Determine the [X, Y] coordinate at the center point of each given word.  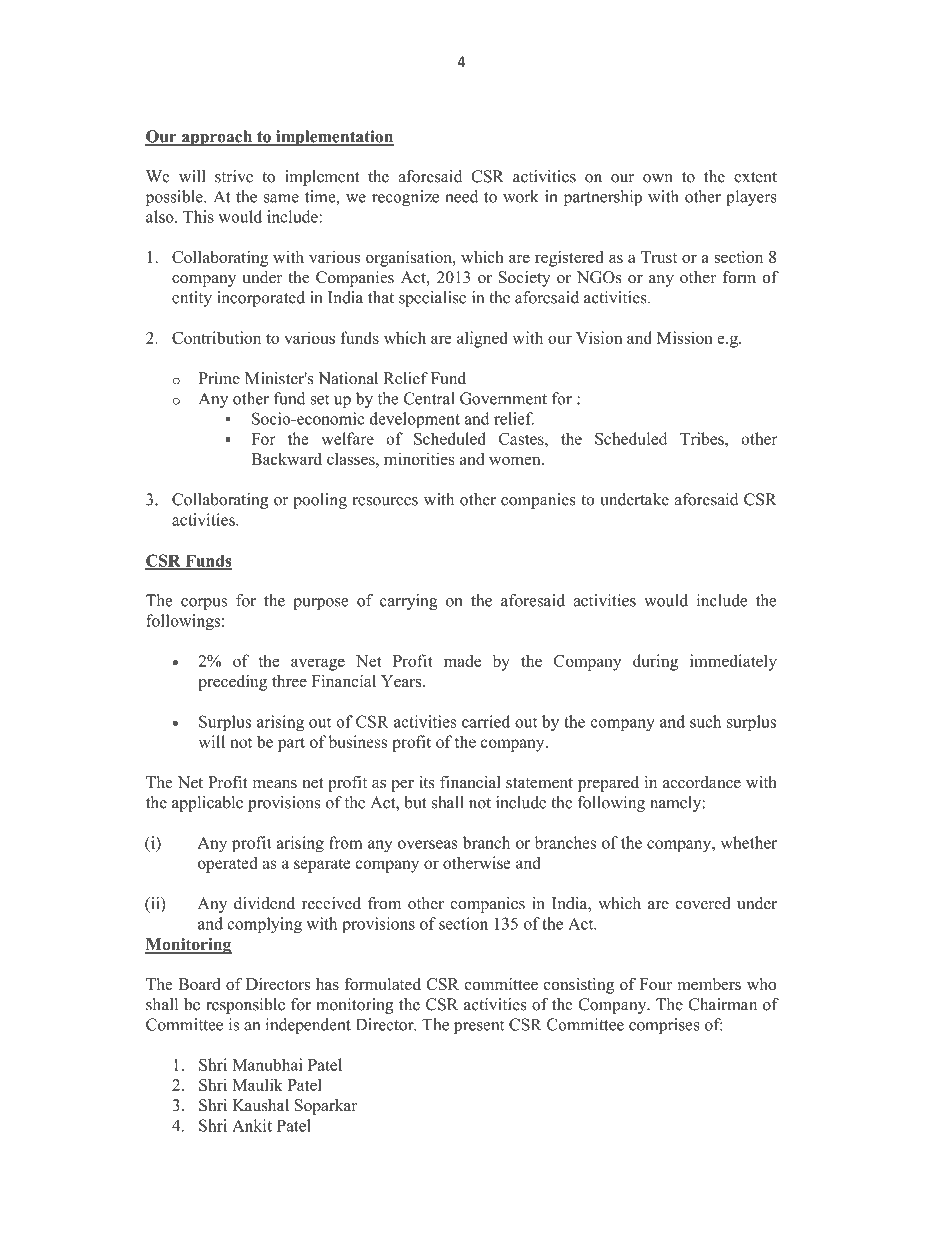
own [658, 178]
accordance [702, 782]
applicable [207, 804]
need [461, 196]
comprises [664, 1026]
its [427, 782]
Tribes [703, 438]
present [479, 1027]
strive [234, 176]
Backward [286, 458]
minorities [419, 458]
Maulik [257, 1084]
